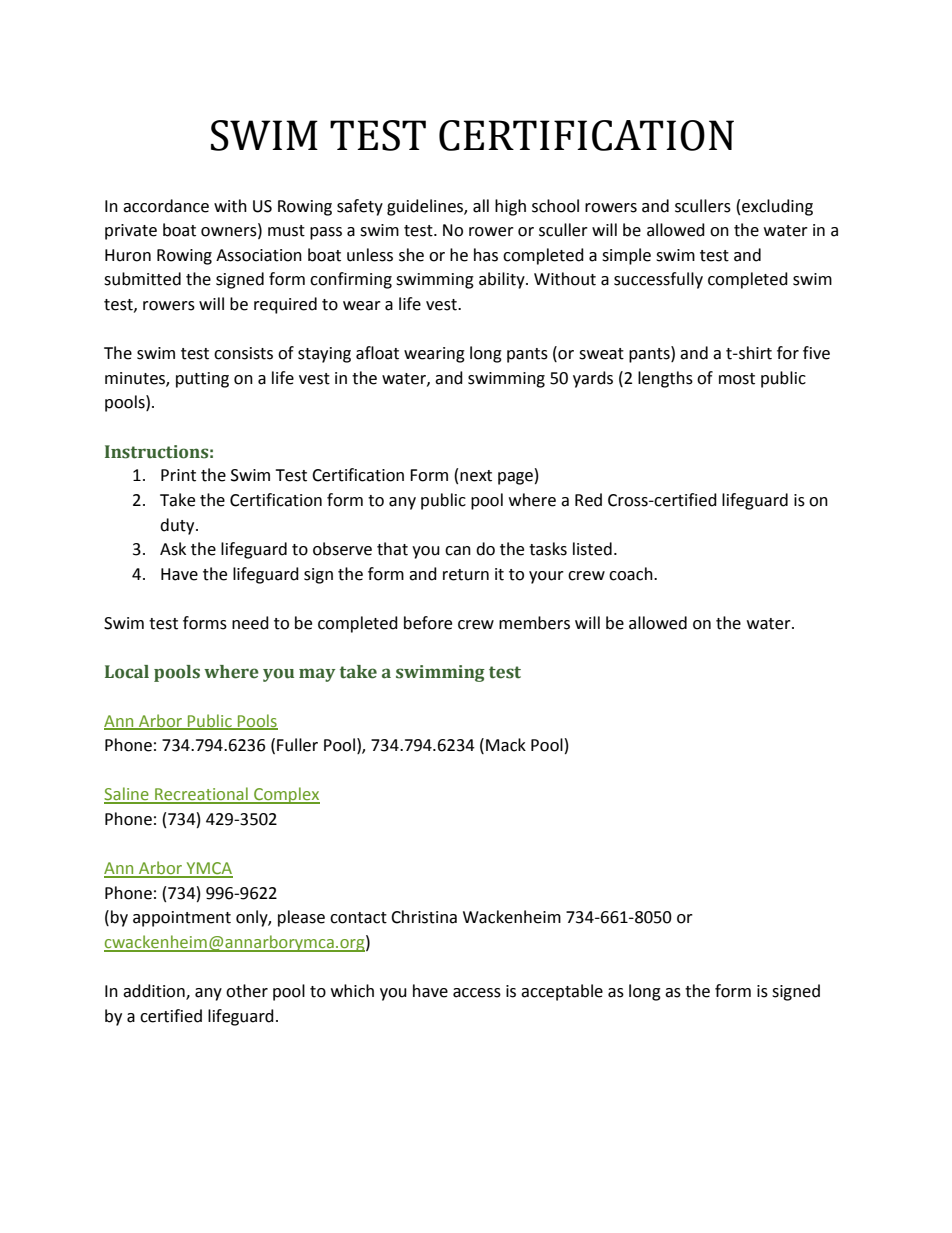 The height and width of the page is (1233, 952). What do you see at coordinates (777, 207) in the page?
I see `excluding` at bounding box center [777, 207].
